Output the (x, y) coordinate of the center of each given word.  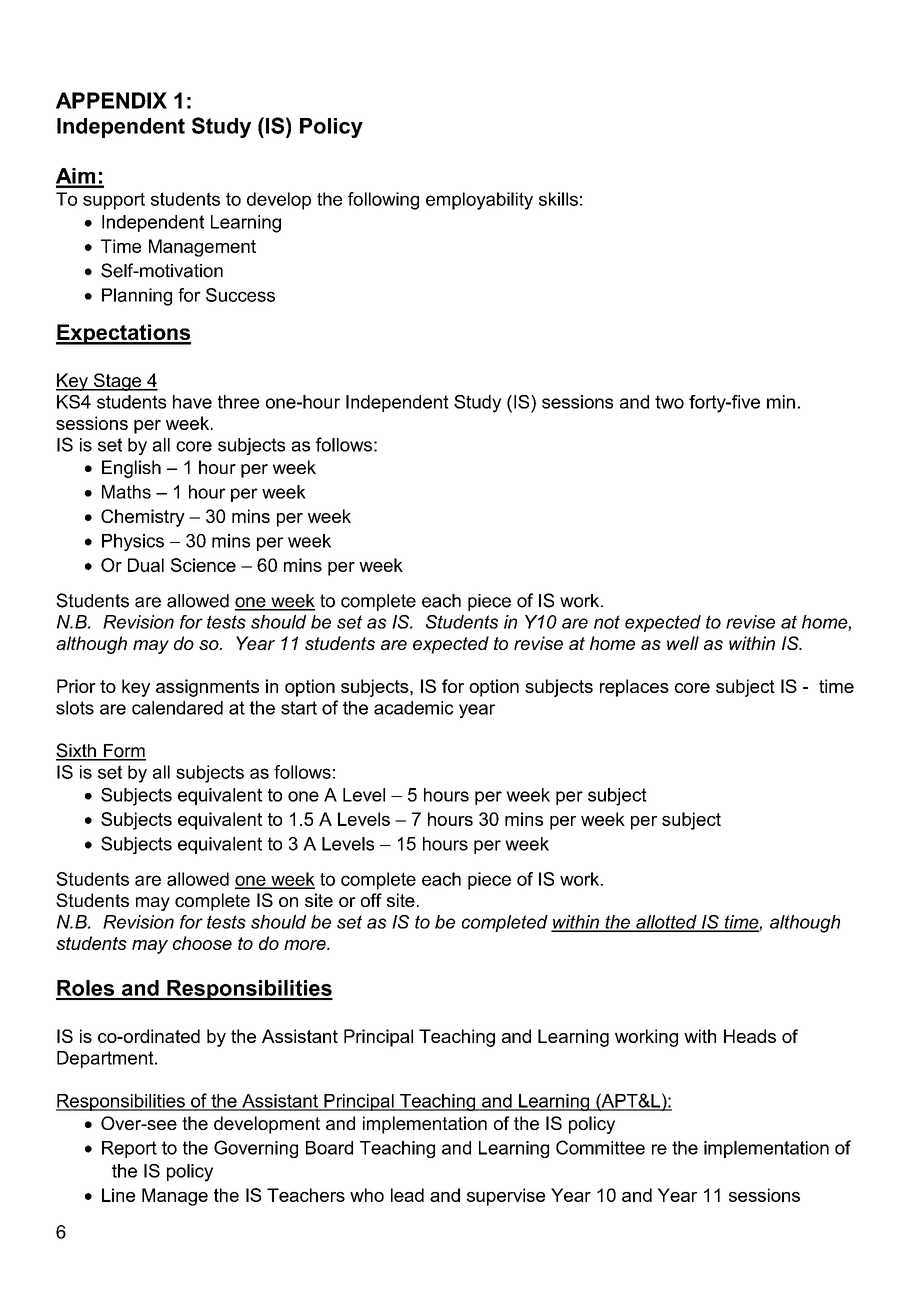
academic (414, 708)
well (683, 643)
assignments (207, 688)
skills (558, 199)
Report (129, 1149)
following (383, 201)
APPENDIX (111, 100)
